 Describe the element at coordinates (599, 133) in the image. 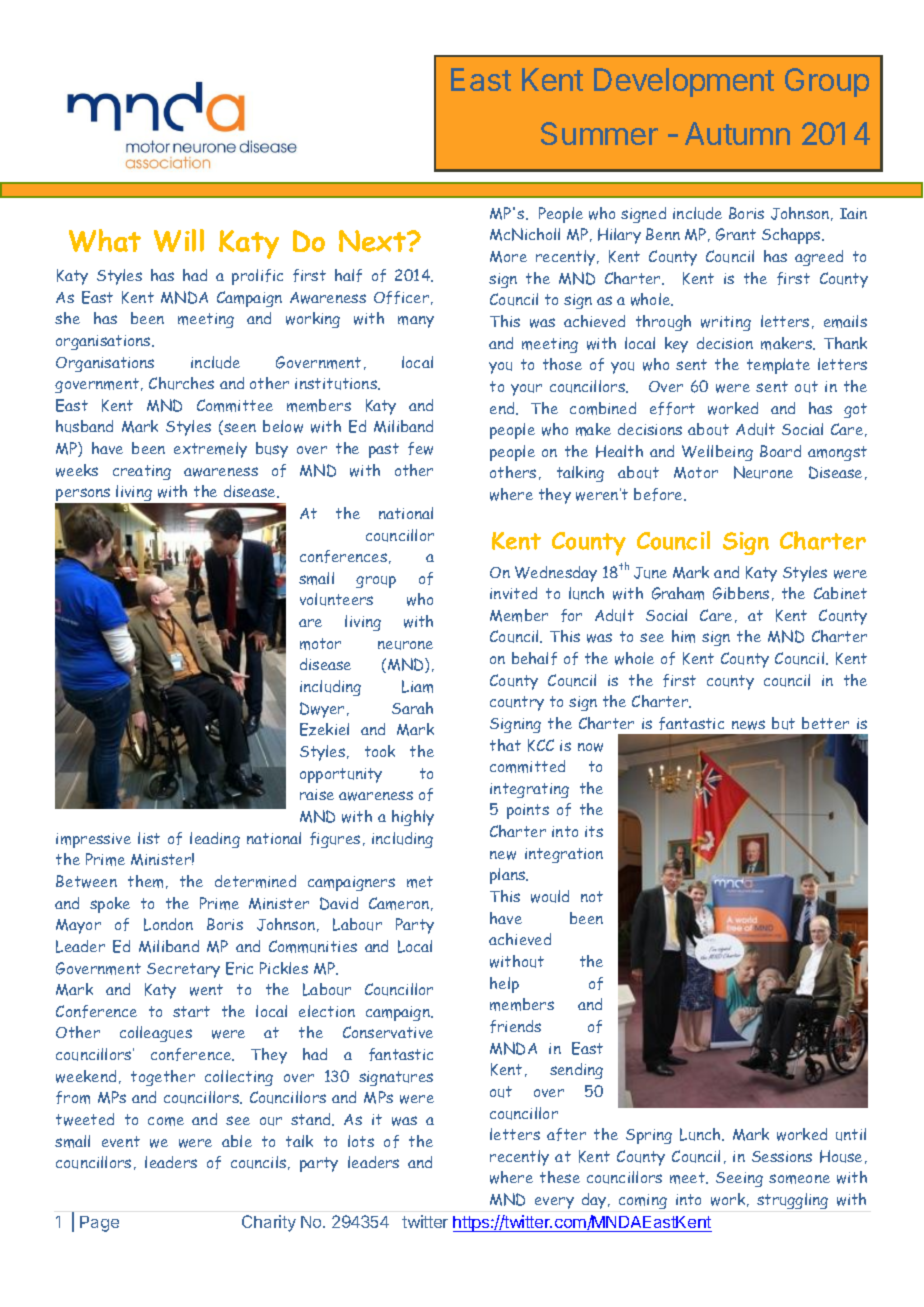

I see `Summer` at that location.
